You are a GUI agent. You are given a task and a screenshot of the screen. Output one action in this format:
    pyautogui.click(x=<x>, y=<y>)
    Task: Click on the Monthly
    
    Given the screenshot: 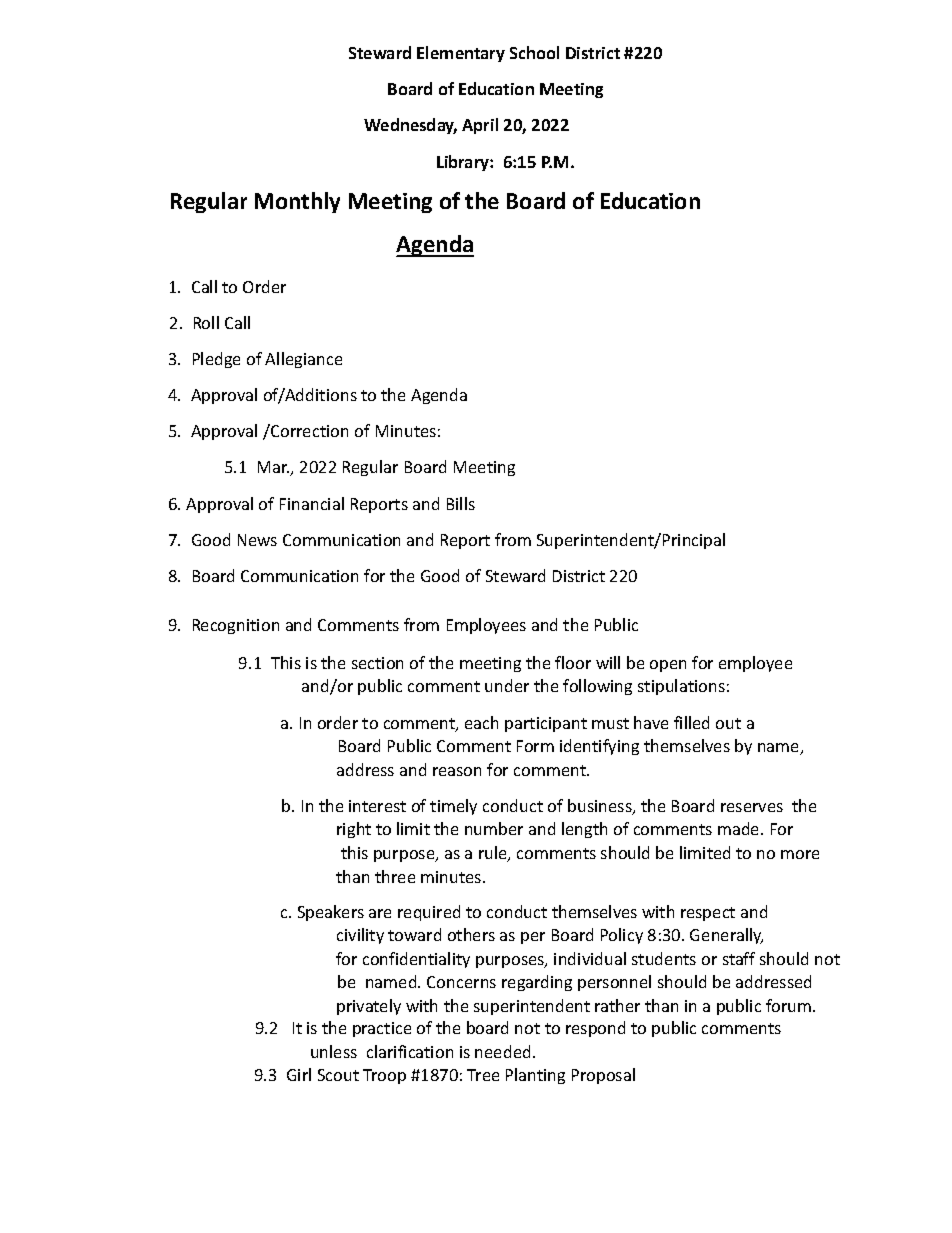 What is the action you would take?
    pyautogui.click(x=297, y=202)
